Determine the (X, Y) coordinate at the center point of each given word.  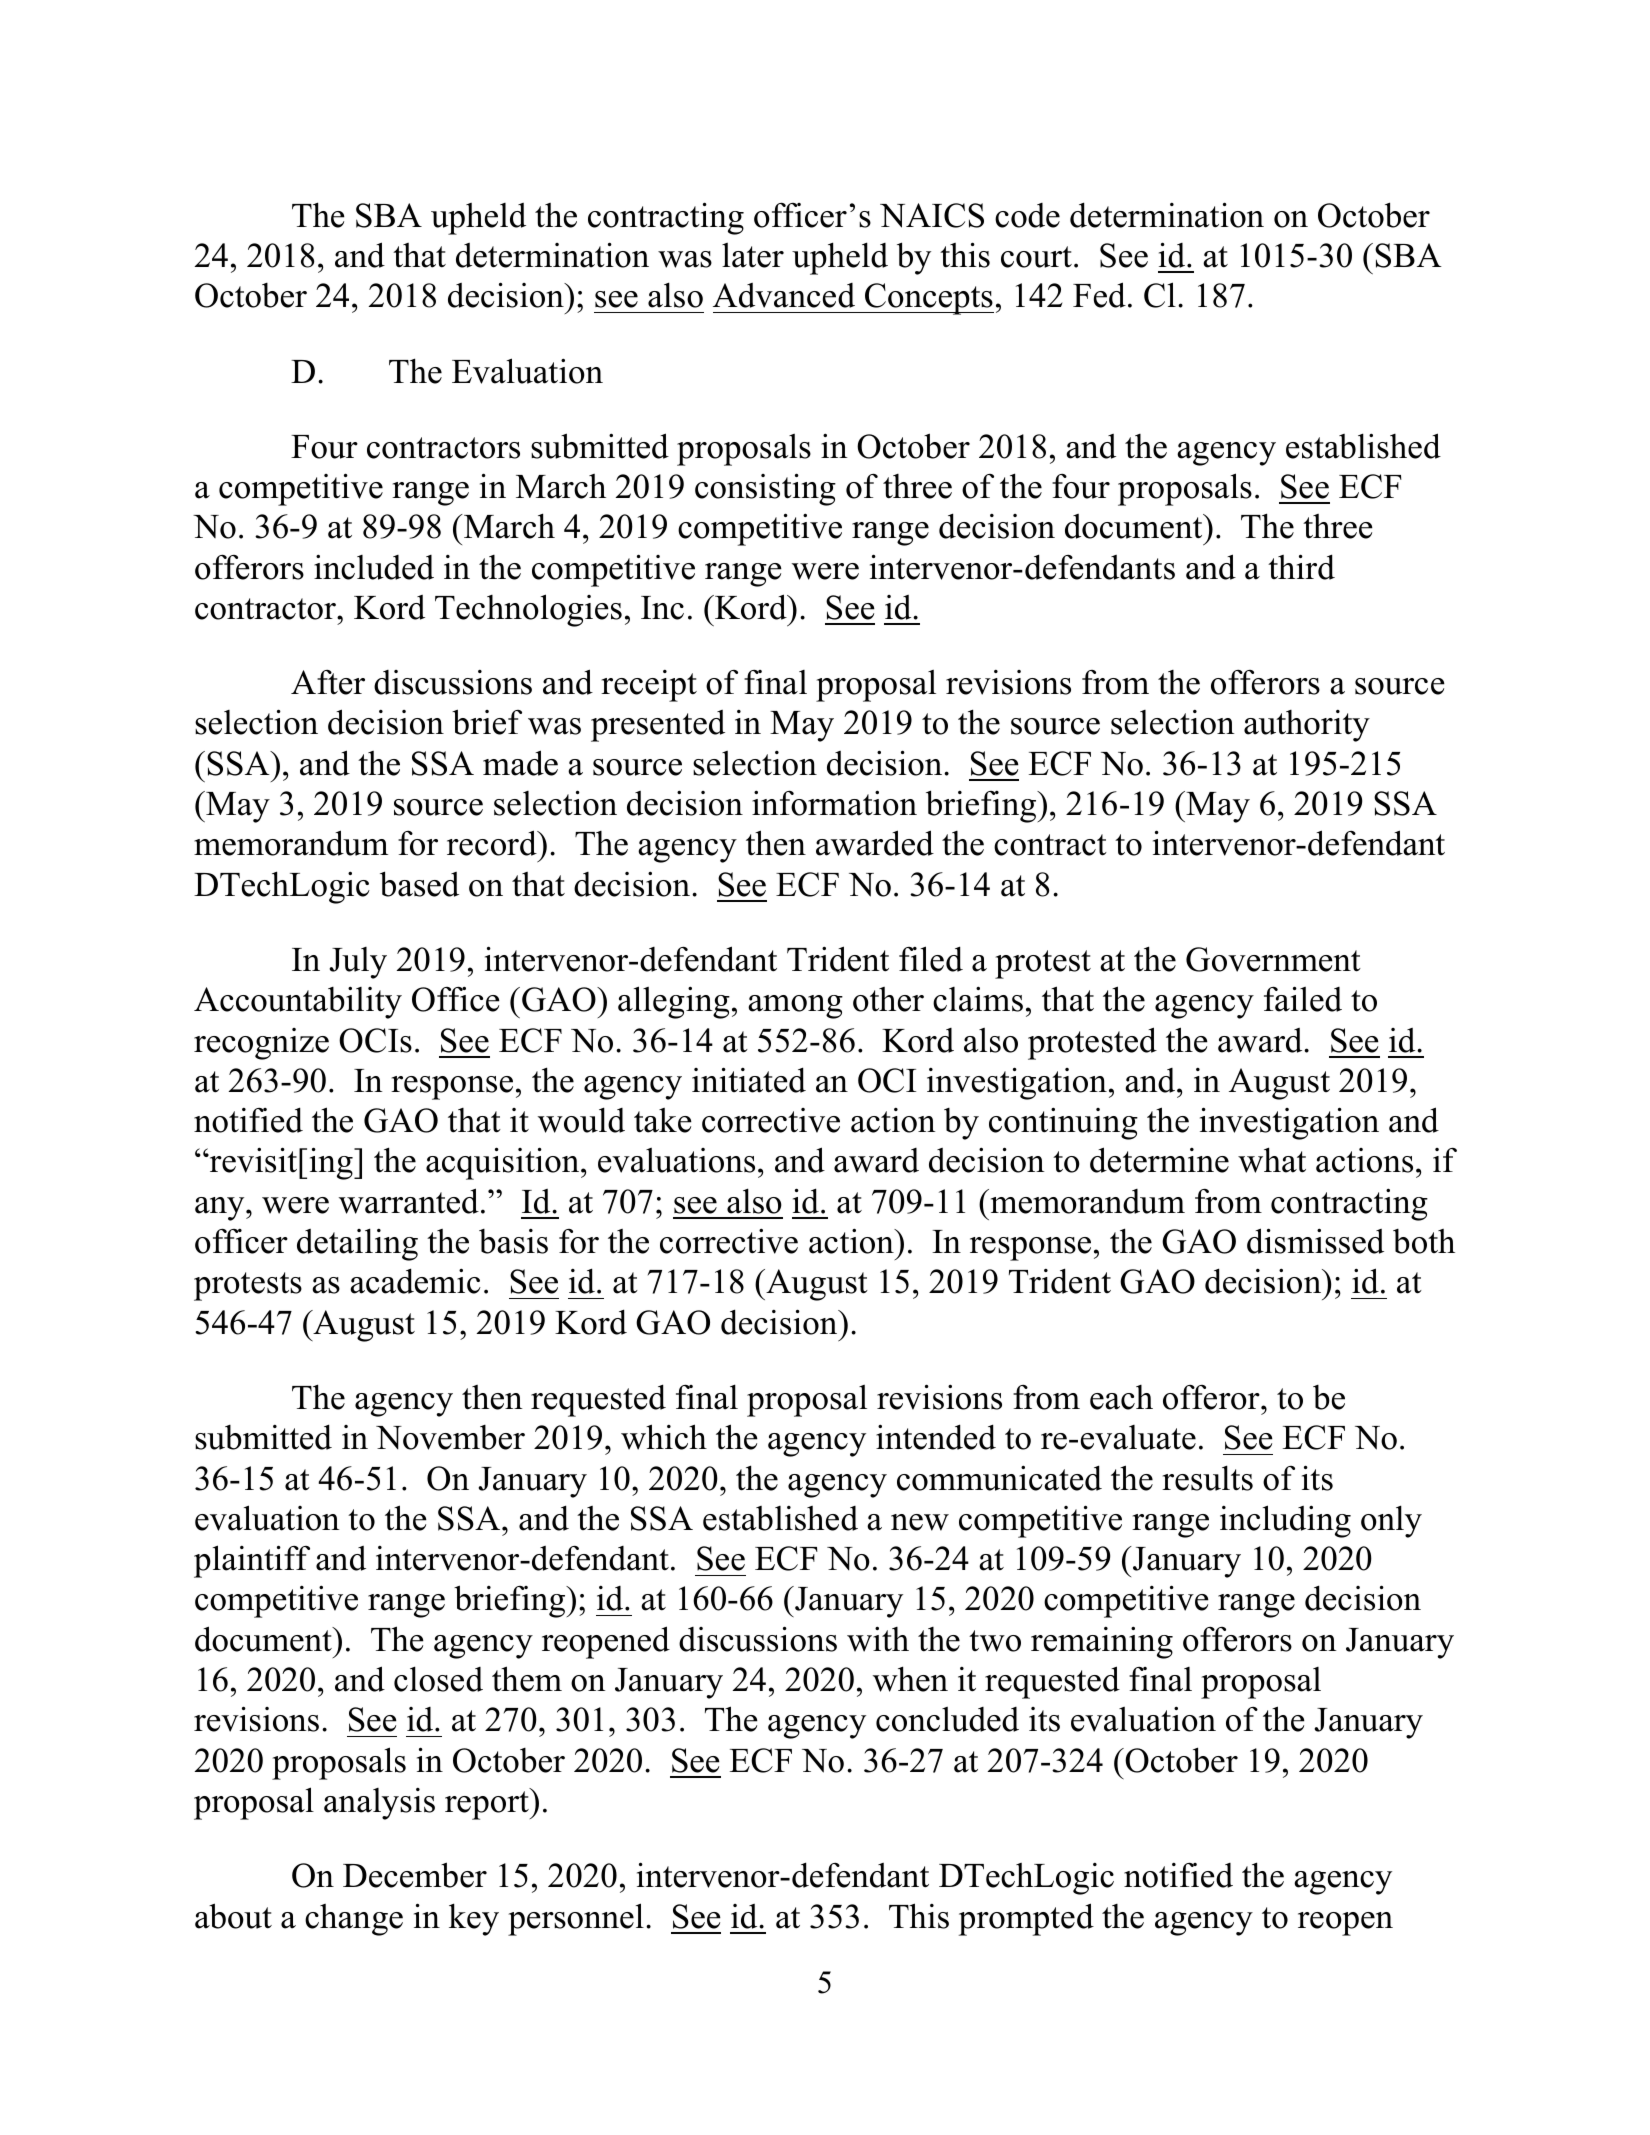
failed (1303, 999)
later (753, 255)
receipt (649, 686)
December (415, 1875)
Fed (1099, 295)
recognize (261, 1044)
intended (936, 1437)
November (450, 1437)
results (1207, 1478)
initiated (749, 1080)
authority (1307, 726)
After (328, 682)
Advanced (784, 295)
